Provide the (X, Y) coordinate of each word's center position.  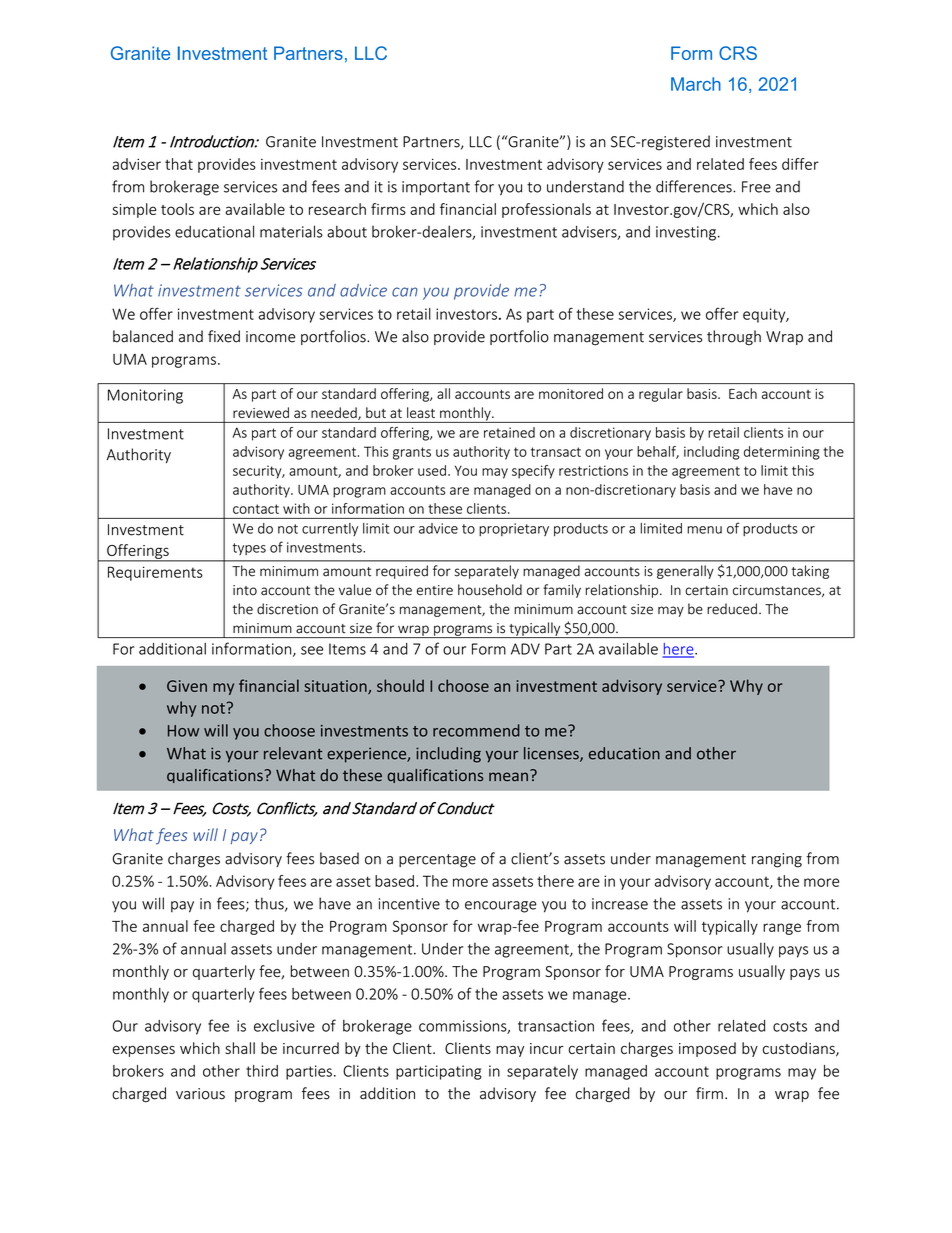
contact (256, 509)
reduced (732, 609)
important (436, 188)
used (432, 470)
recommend (476, 730)
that (179, 164)
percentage (437, 861)
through (734, 338)
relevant (293, 753)
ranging (777, 860)
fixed (224, 336)
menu (704, 530)
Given (187, 686)
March (696, 84)
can (405, 292)
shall (240, 1048)
